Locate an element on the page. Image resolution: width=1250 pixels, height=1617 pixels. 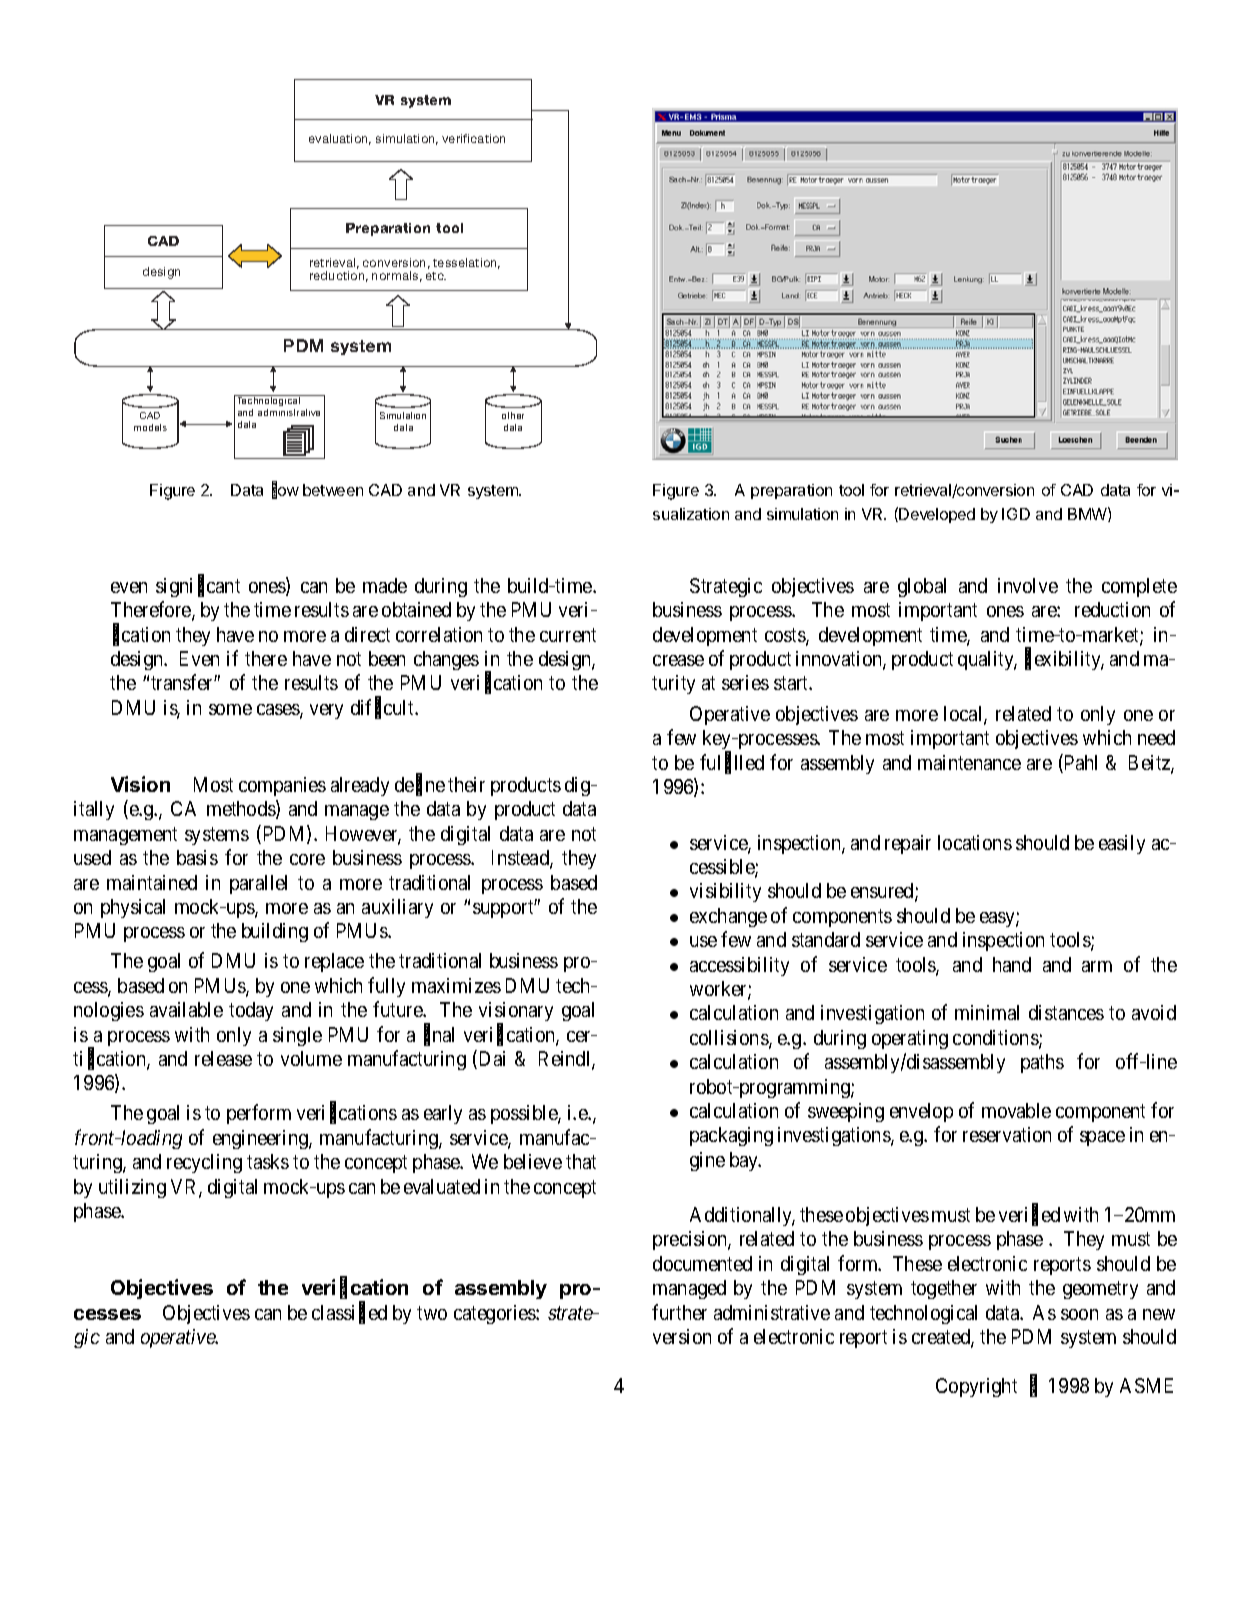
distances is located at coordinates (1066, 1012).
